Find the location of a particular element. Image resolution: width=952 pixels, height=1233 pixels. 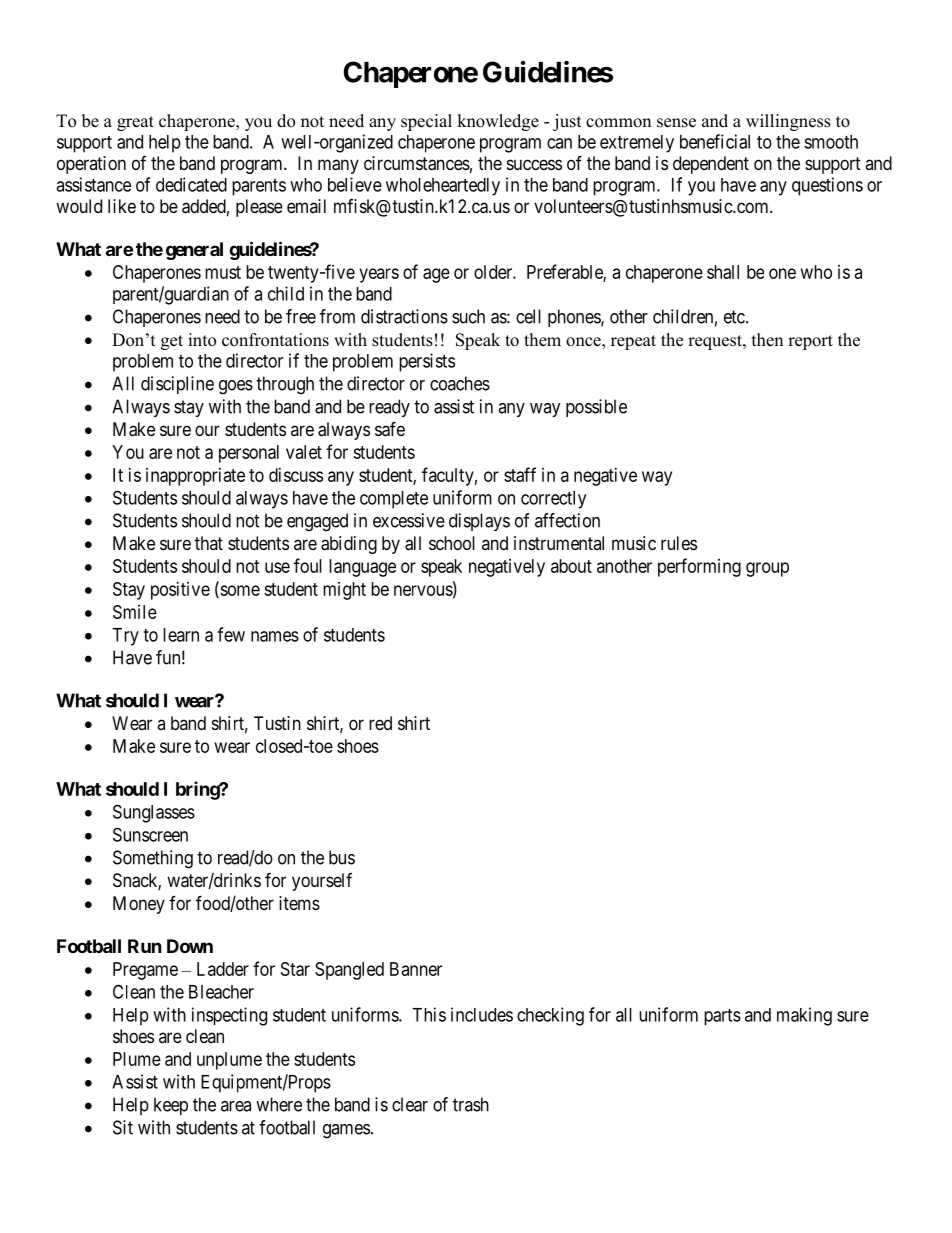

might is located at coordinates (344, 591).
